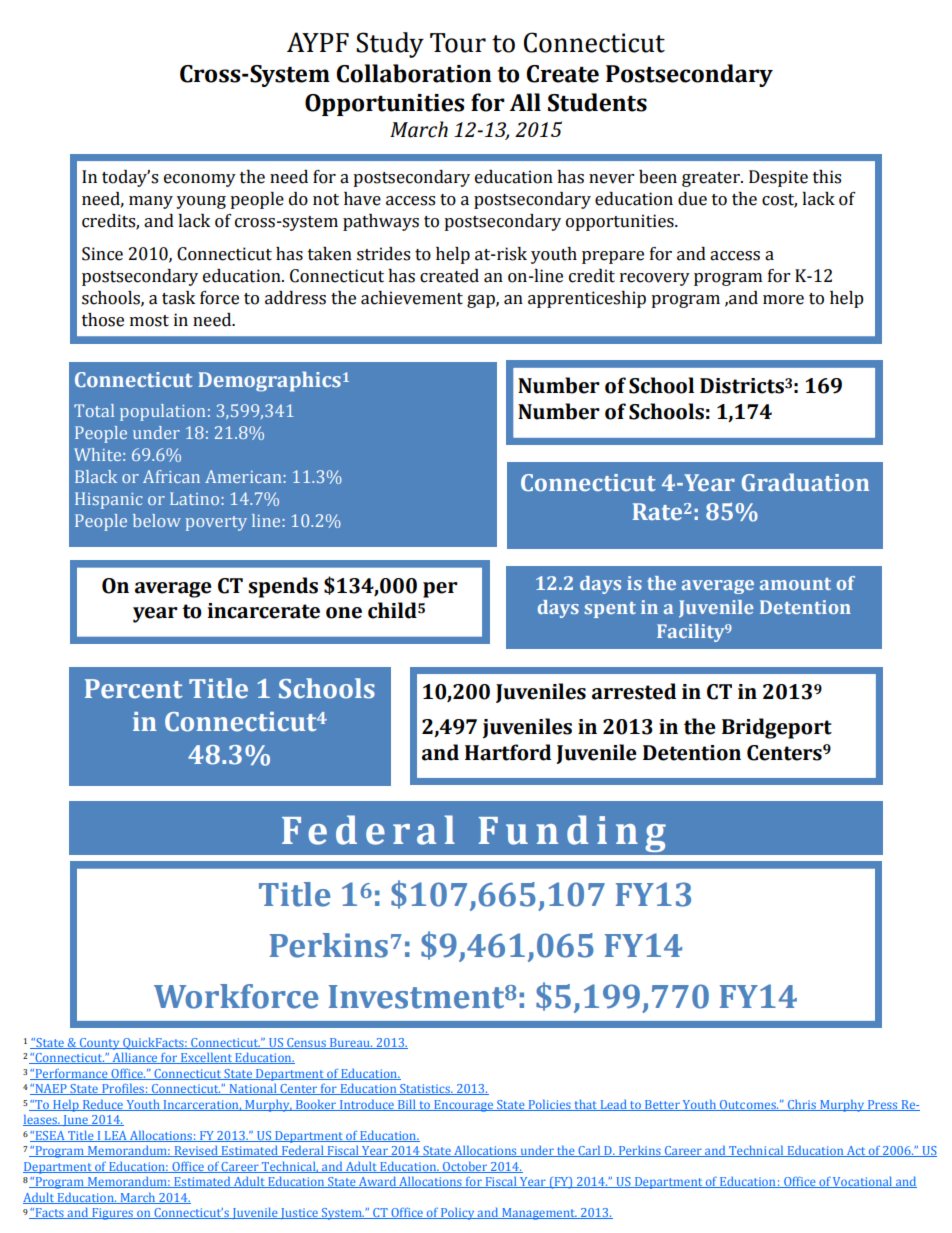 This screenshot has width=952, height=1233. Describe the element at coordinates (171, 476) in the screenshot. I see `African` at that location.
